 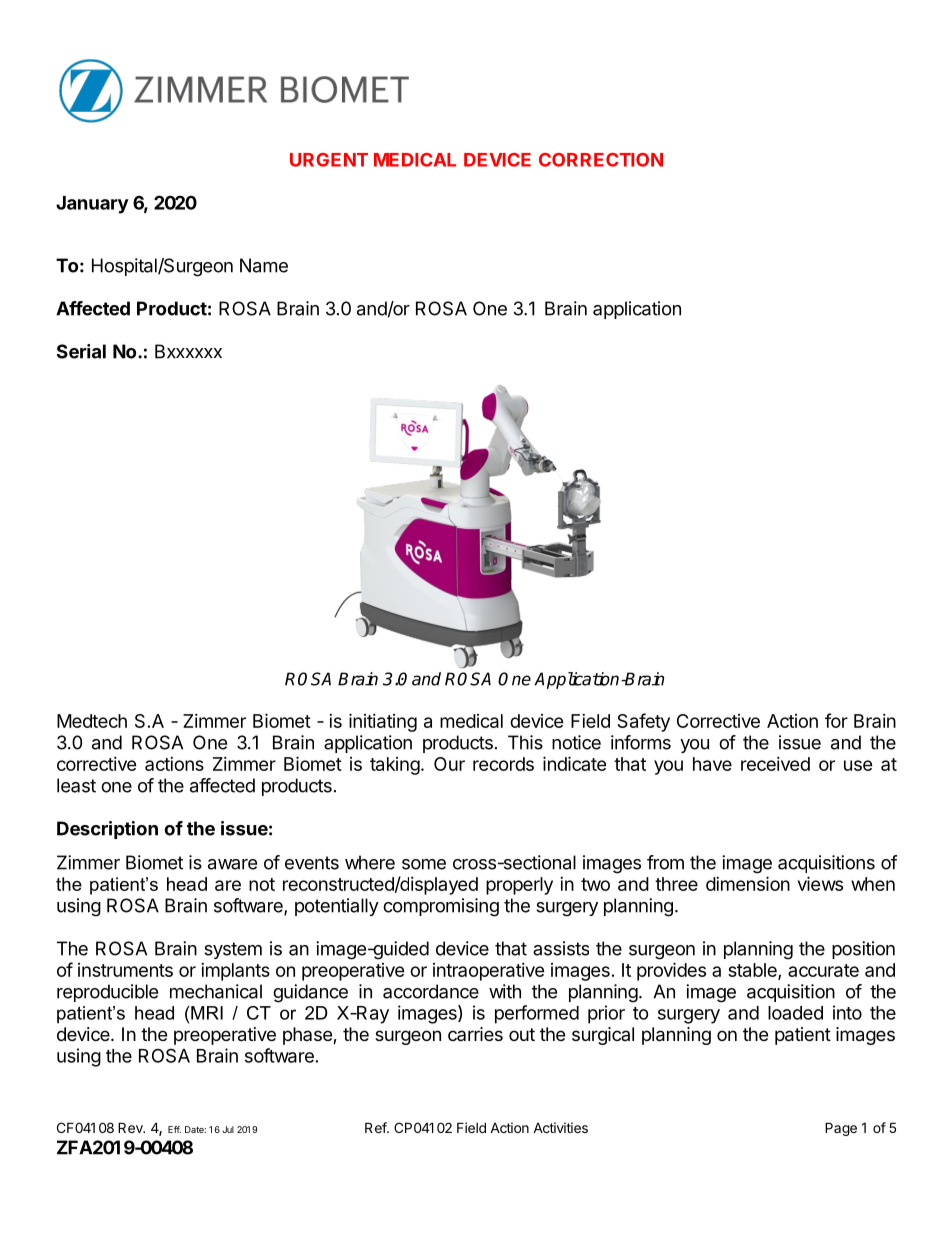 What do you see at coordinates (232, 864) in the document?
I see `aware` at bounding box center [232, 864].
